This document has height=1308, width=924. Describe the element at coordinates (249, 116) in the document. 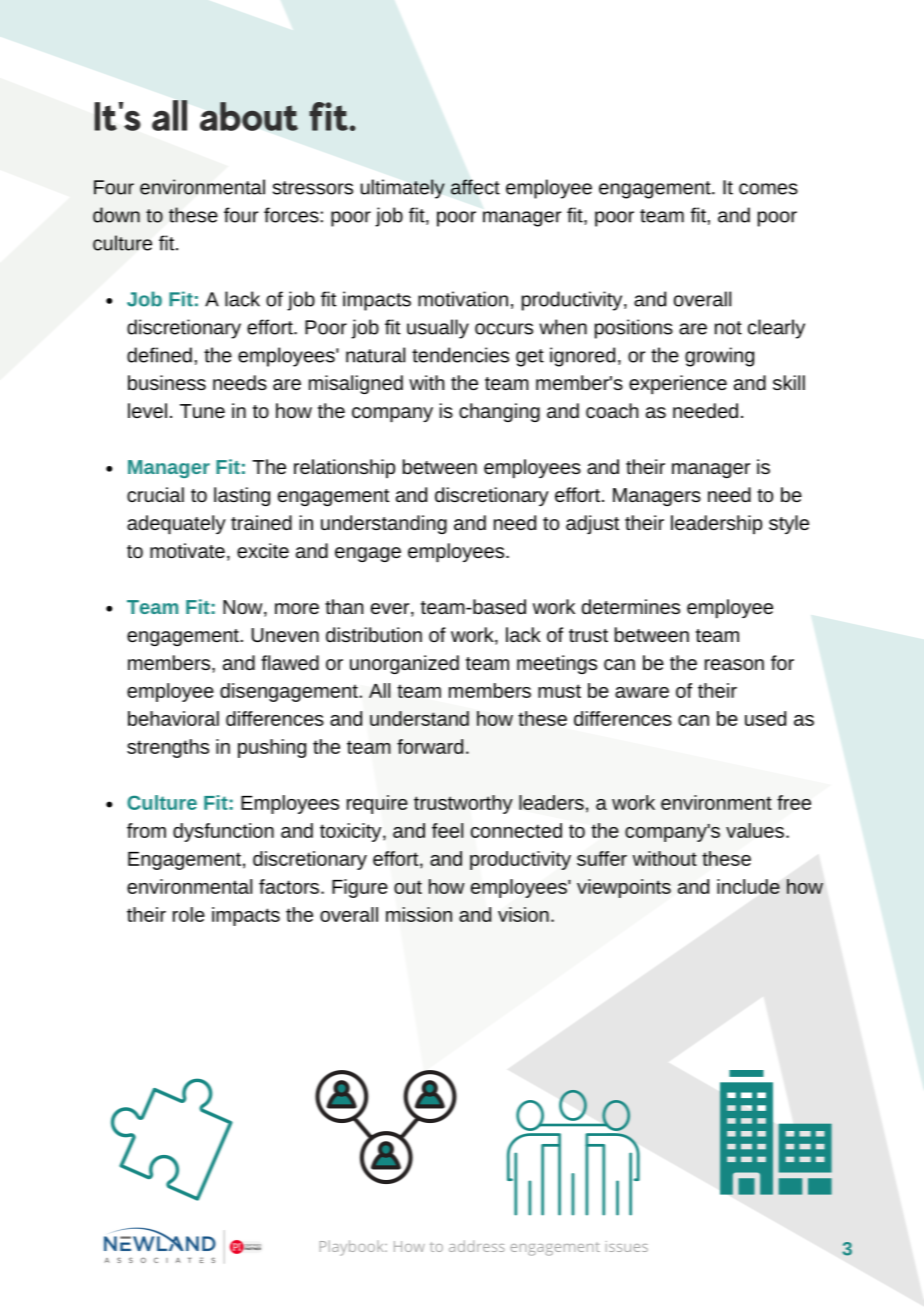

I see `about` at that location.
